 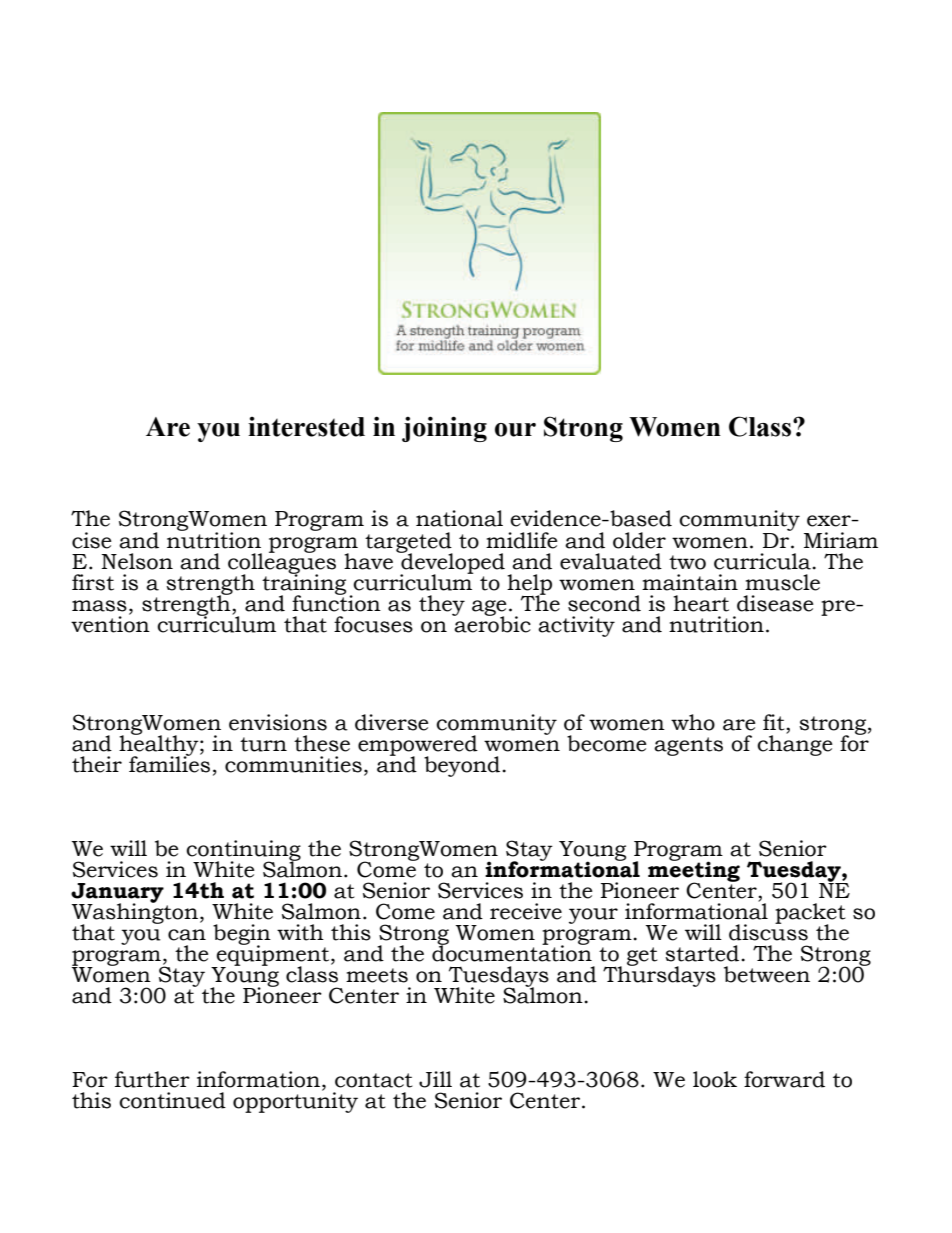 What do you see at coordinates (841, 540) in the page?
I see `Miriam` at bounding box center [841, 540].
